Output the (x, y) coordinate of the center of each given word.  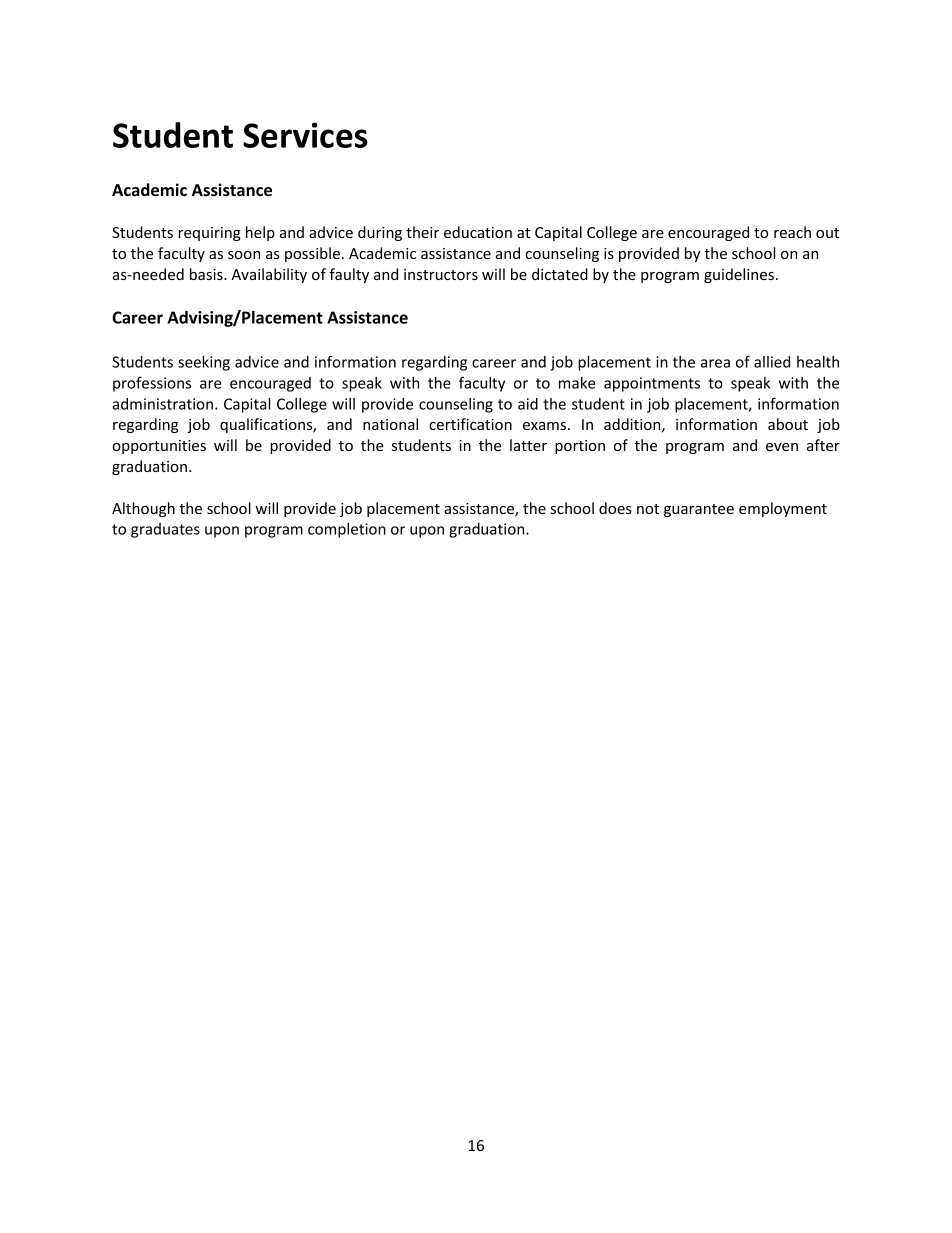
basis (207, 274)
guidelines (739, 275)
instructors (441, 274)
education (478, 232)
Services (305, 135)
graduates (165, 530)
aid (528, 404)
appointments (652, 384)
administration (162, 404)
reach (792, 232)
